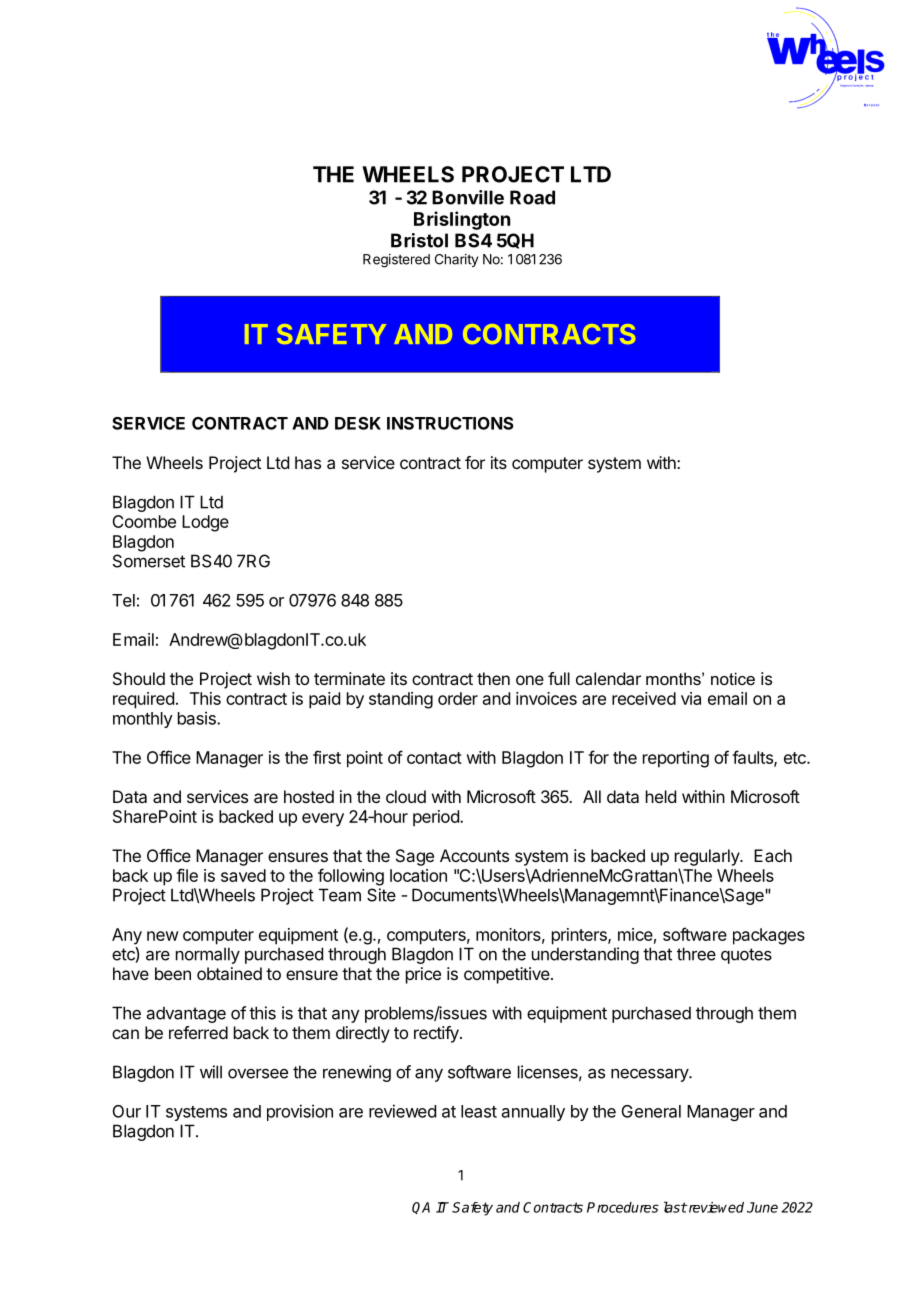  Describe the element at coordinates (708, 857) in the page. I see `regularly` at that location.
